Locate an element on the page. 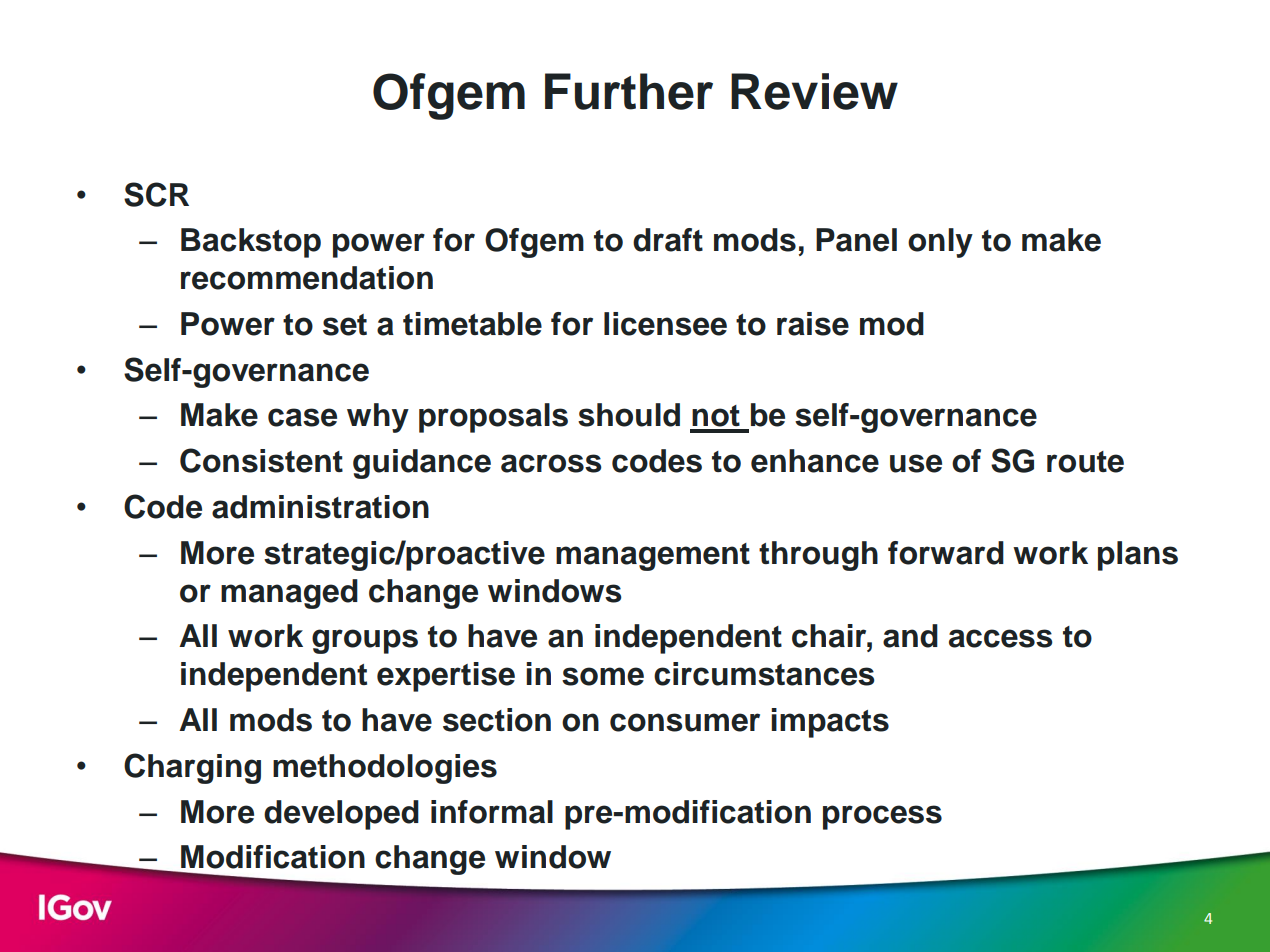  route is located at coordinates (1085, 462).
